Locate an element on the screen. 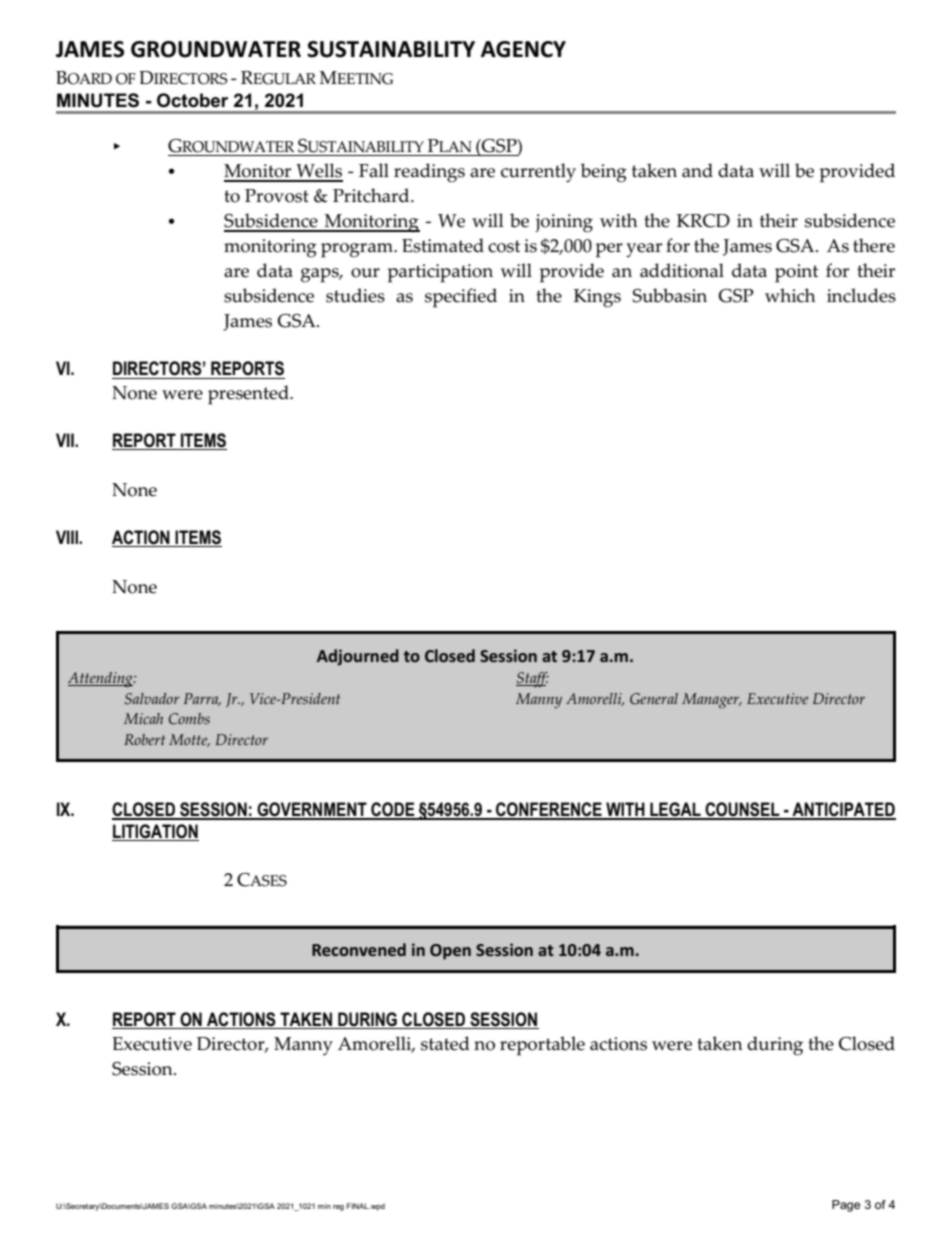  Staff is located at coordinates (532, 680).
